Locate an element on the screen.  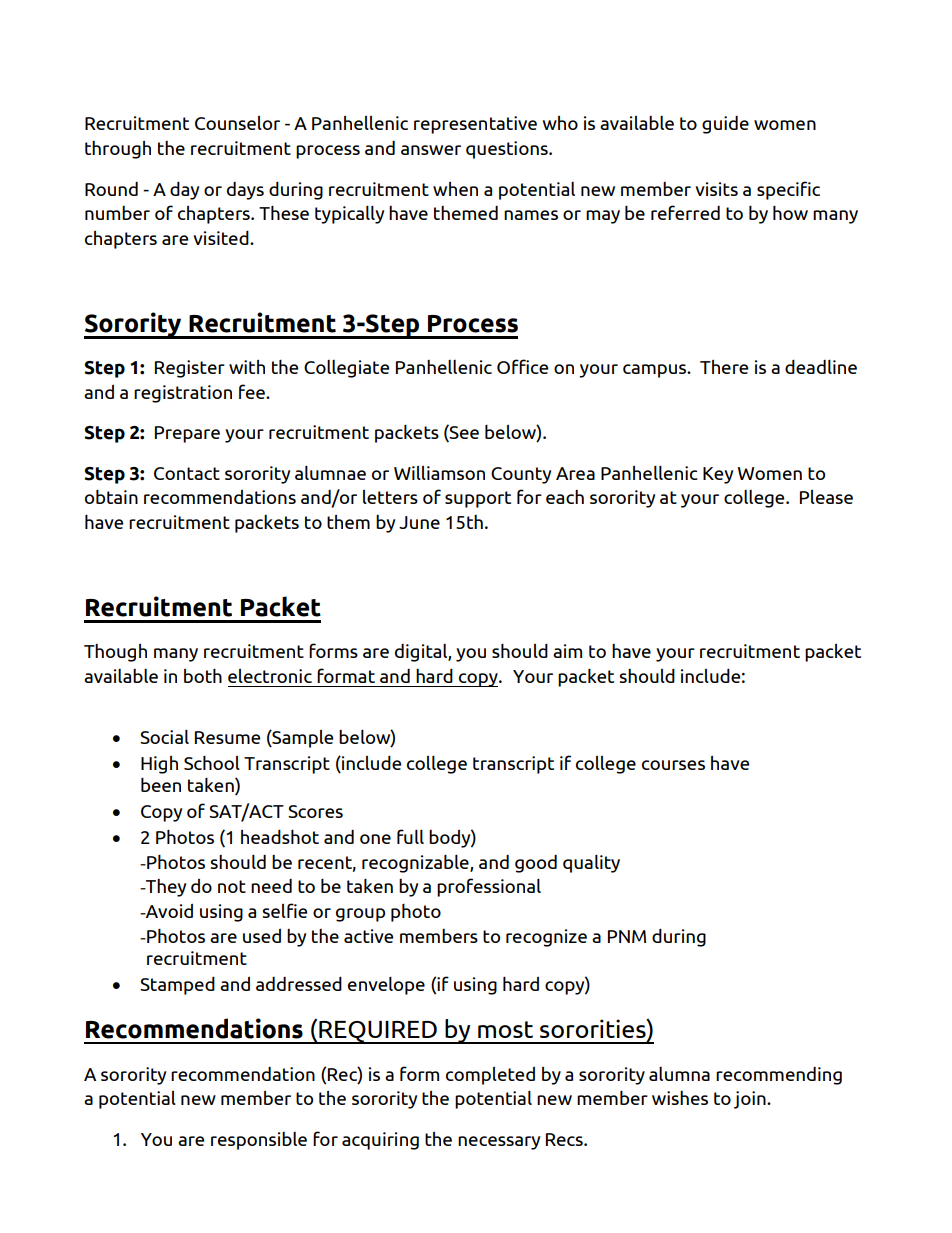
aim is located at coordinates (567, 651).
